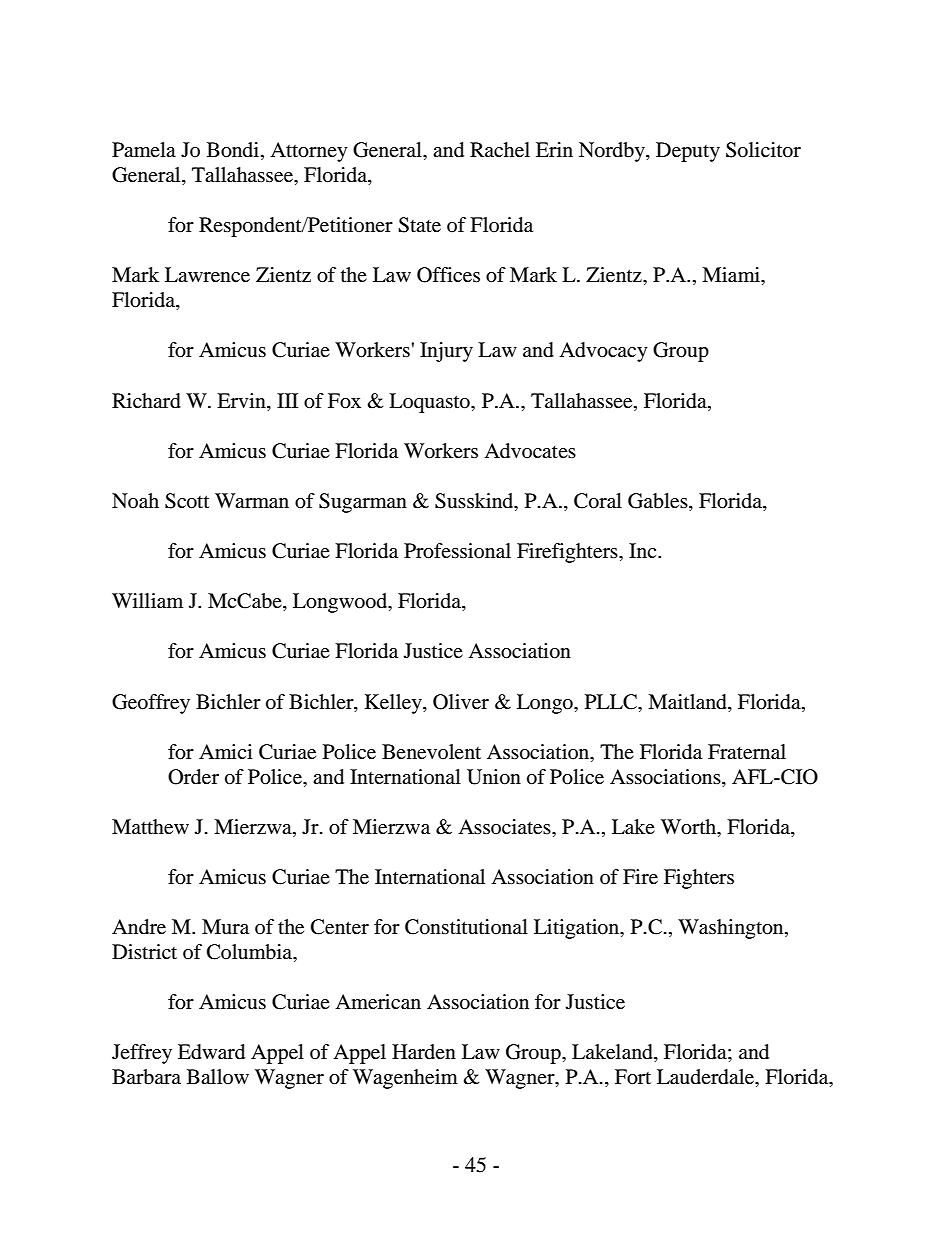 This screenshot has width=952, height=1233. I want to click on Deputy, so click(688, 152).
